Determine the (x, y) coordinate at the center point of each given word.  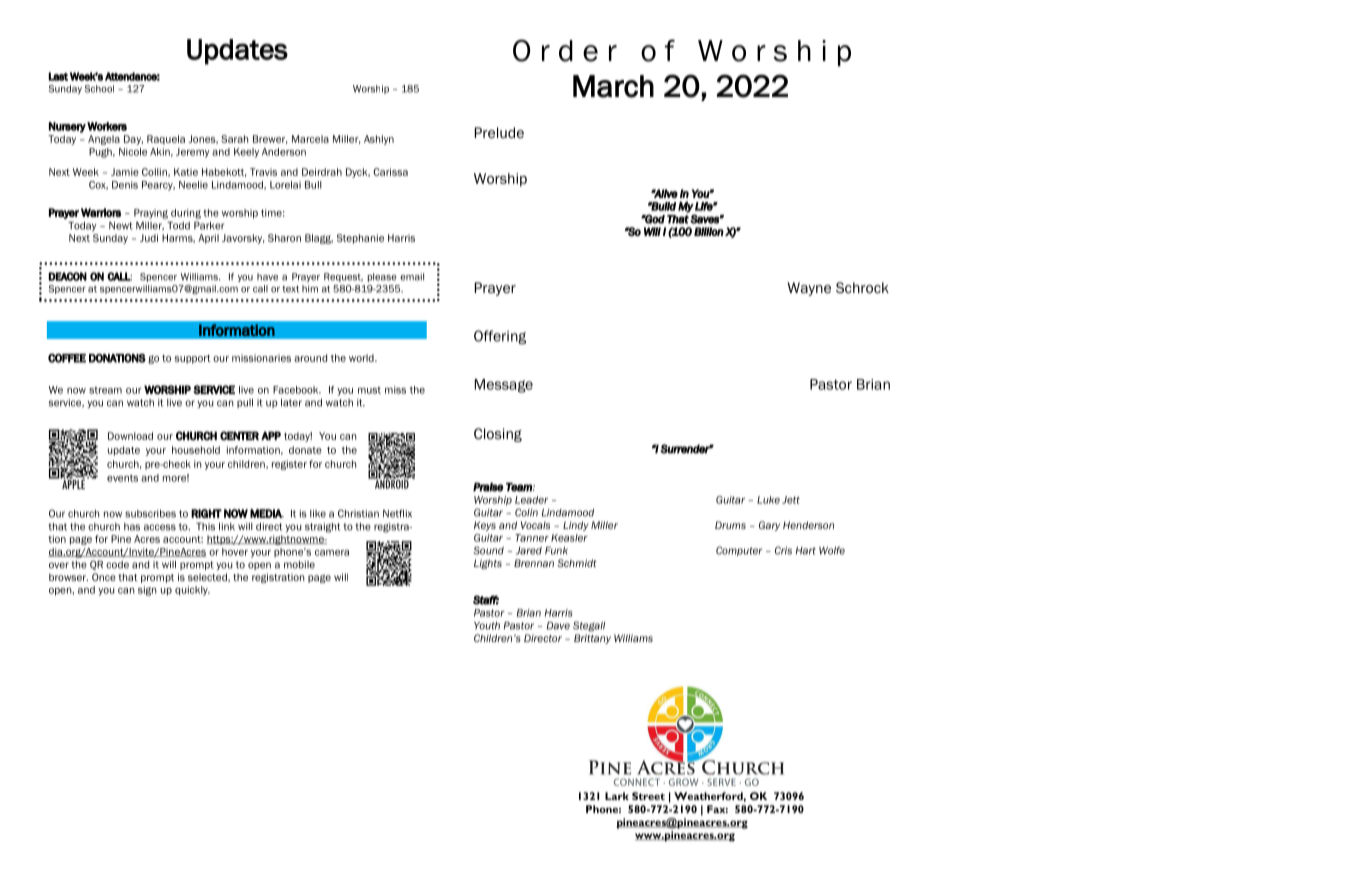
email (412, 277)
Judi (149, 238)
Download (130, 436)
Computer (739, 551)
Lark (617, 796)
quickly (192, 591)
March (613, 86)
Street (648, 796)
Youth (487, 626)
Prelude (499, 132)
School (99, 89)
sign (147, 591)
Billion (709, 231)
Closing (498, 435)
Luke (768, 500)
